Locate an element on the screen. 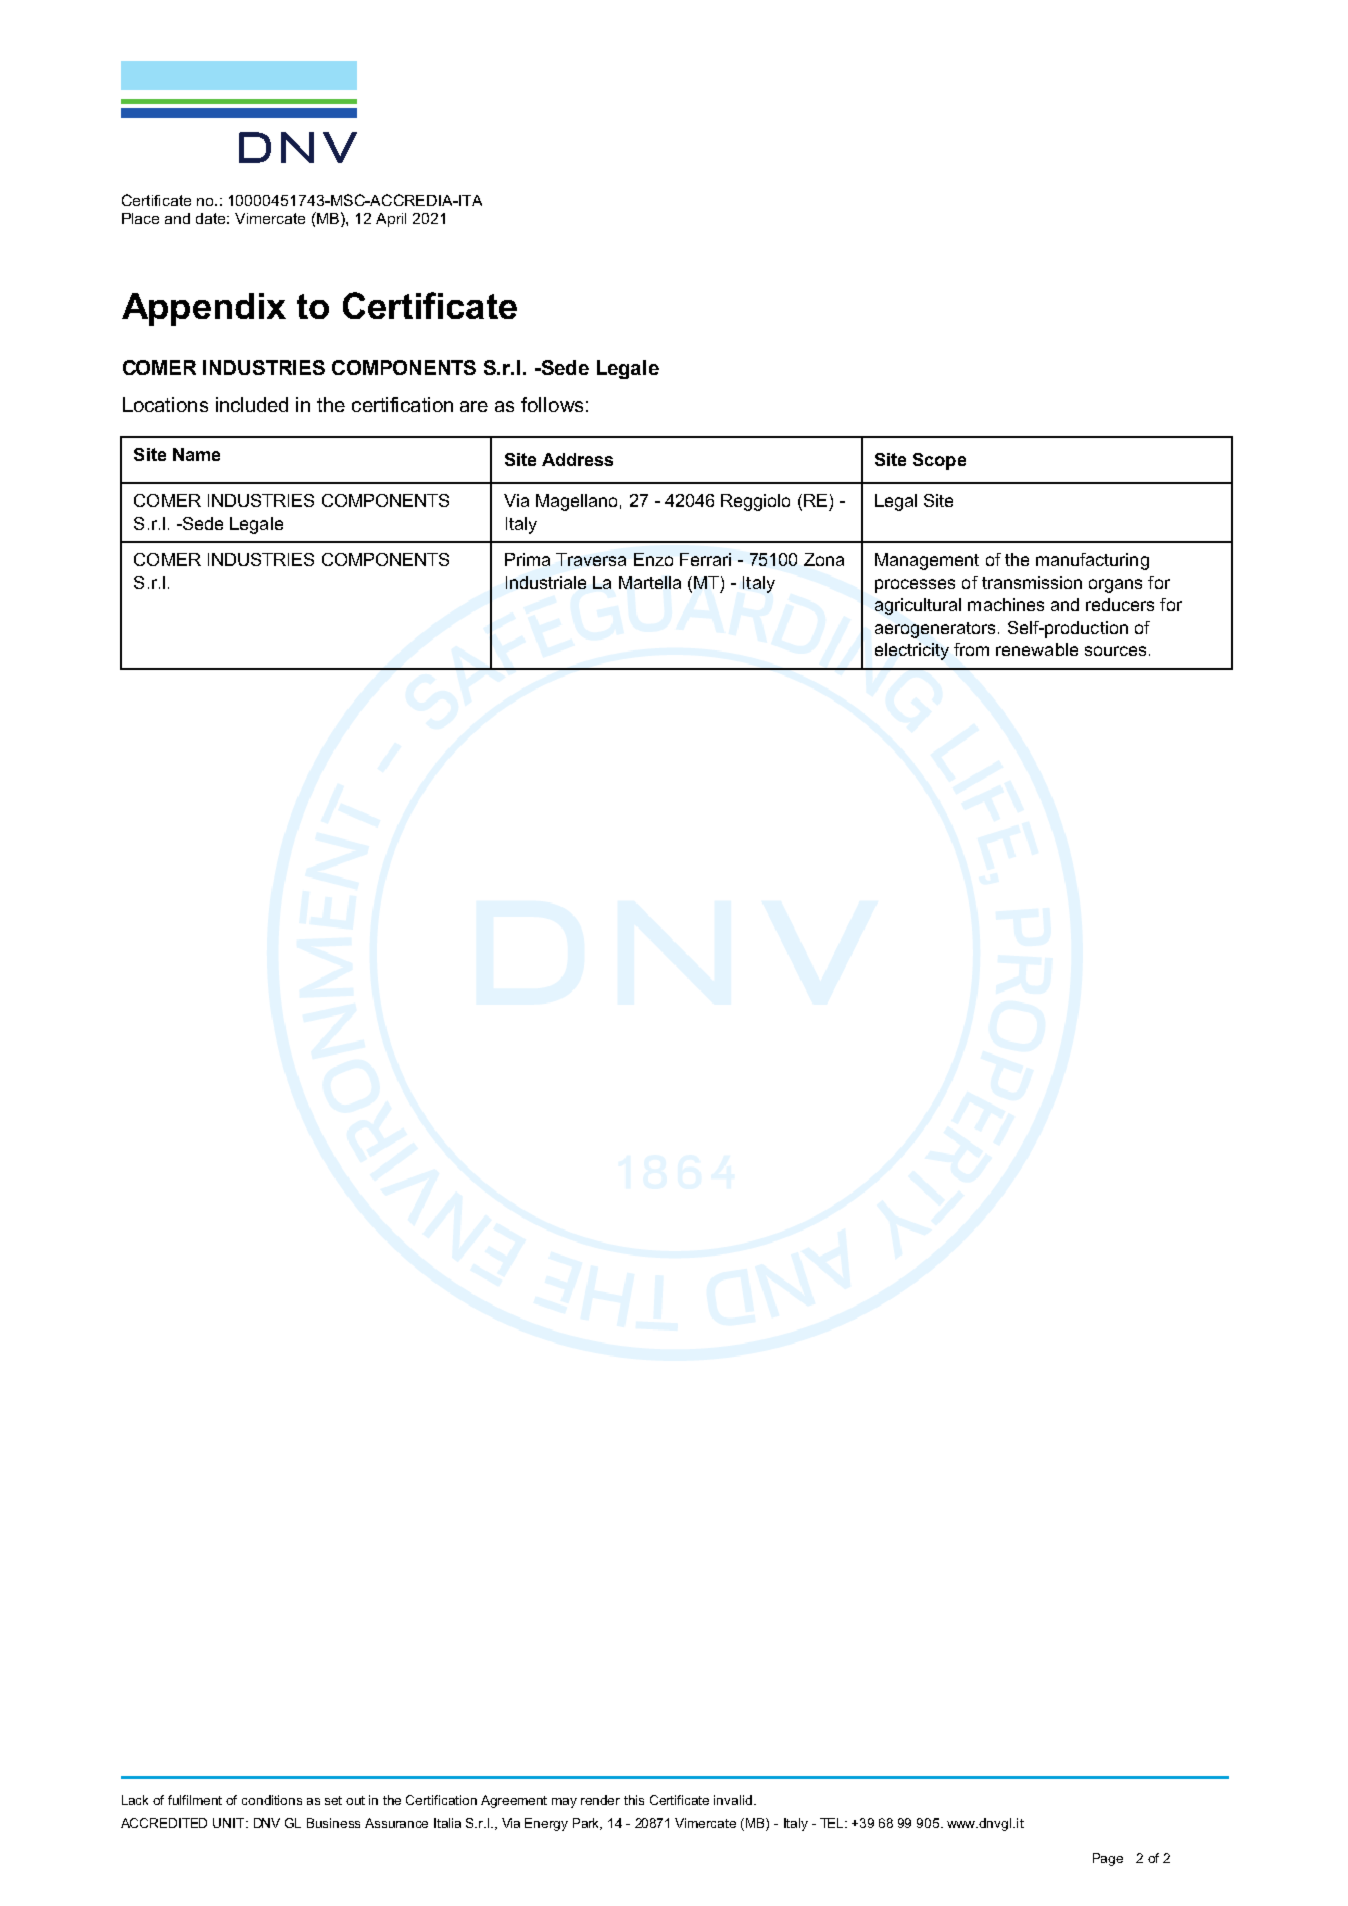  follows is located at coordinates (552, 404).
